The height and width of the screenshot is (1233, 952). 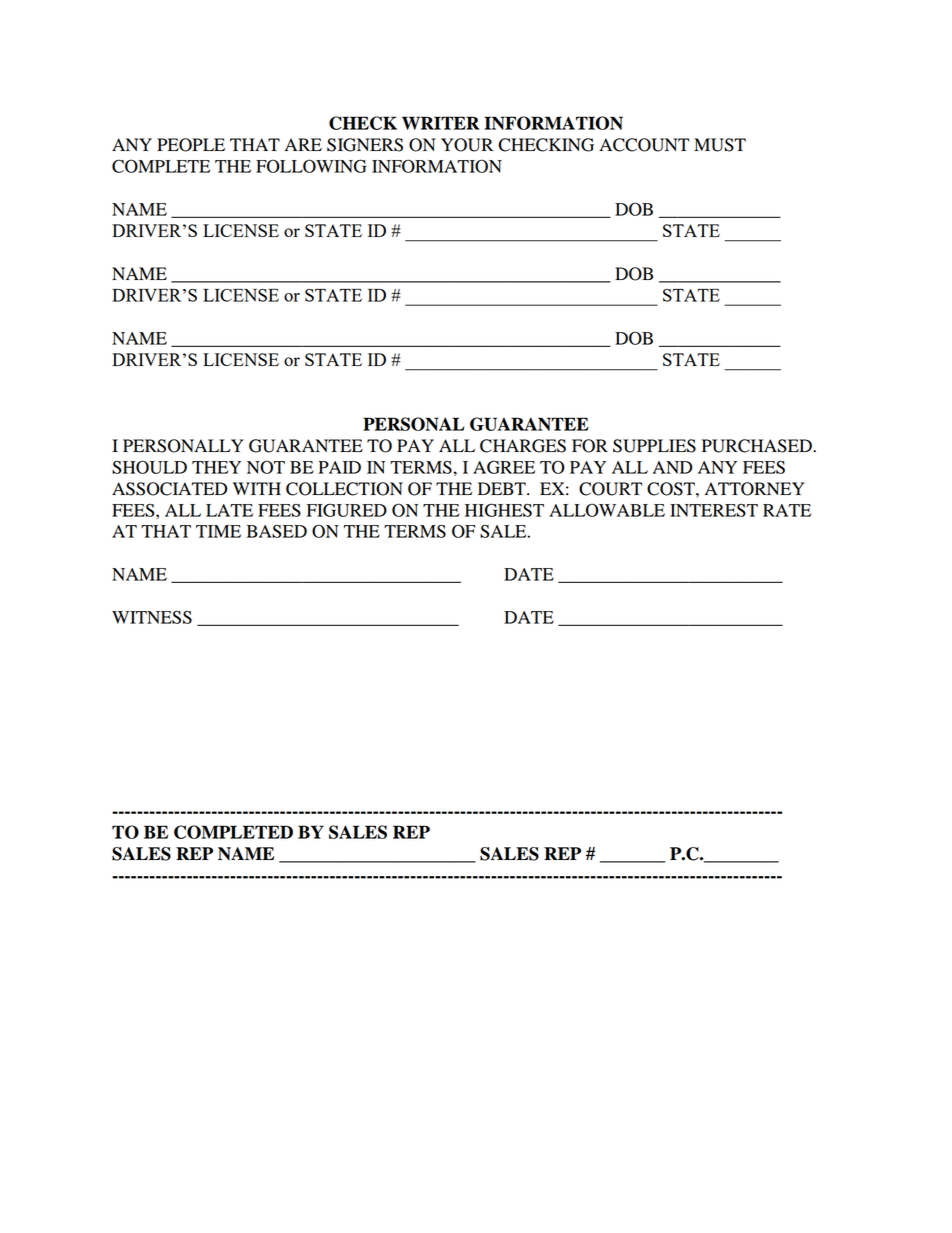 What do you see at coordinates (504, 510) in the screenshot?
I see `HIGHEST` at bounding box center [504, 510].
